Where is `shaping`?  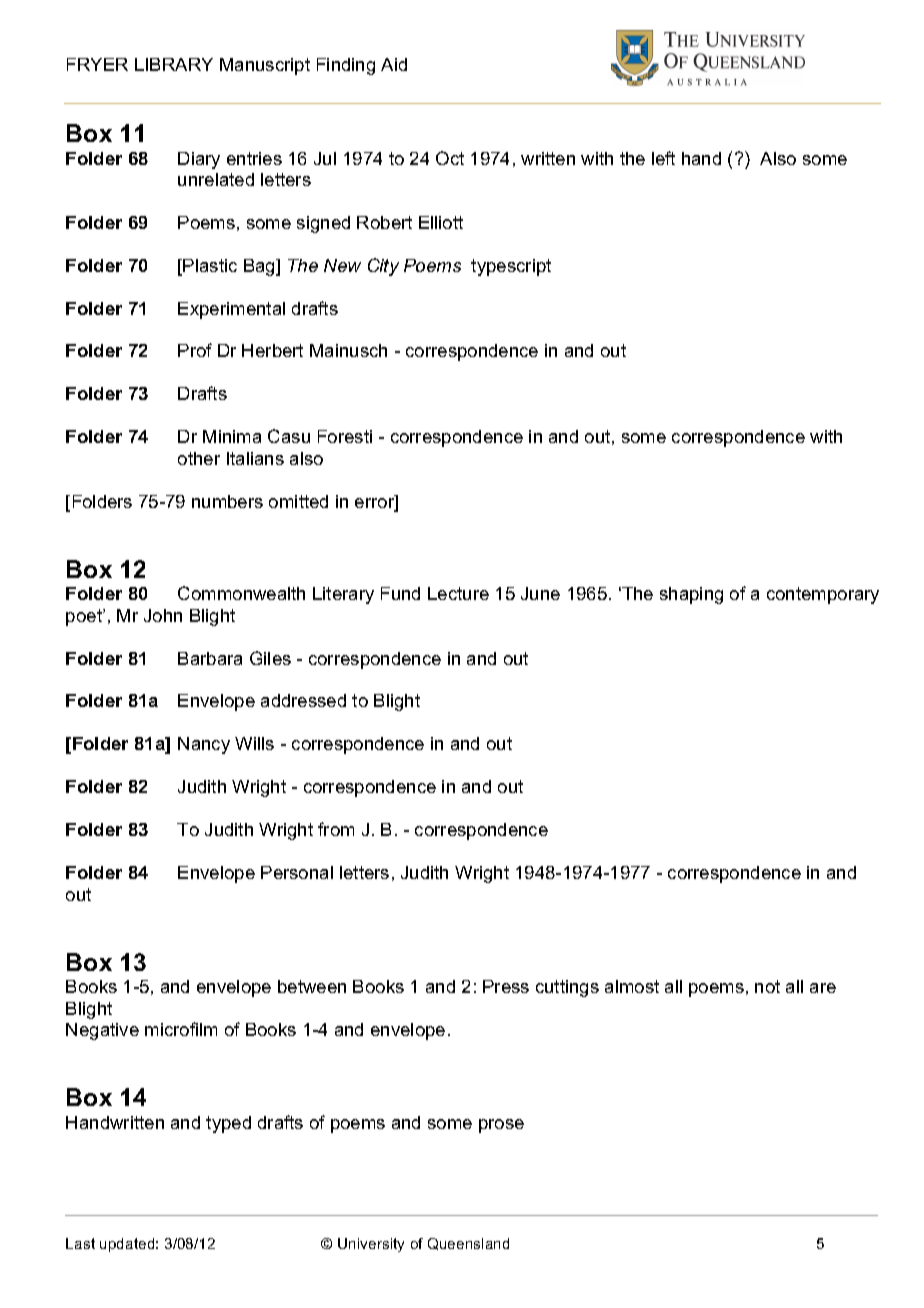 shaping is located at coordinates (691, 595).
